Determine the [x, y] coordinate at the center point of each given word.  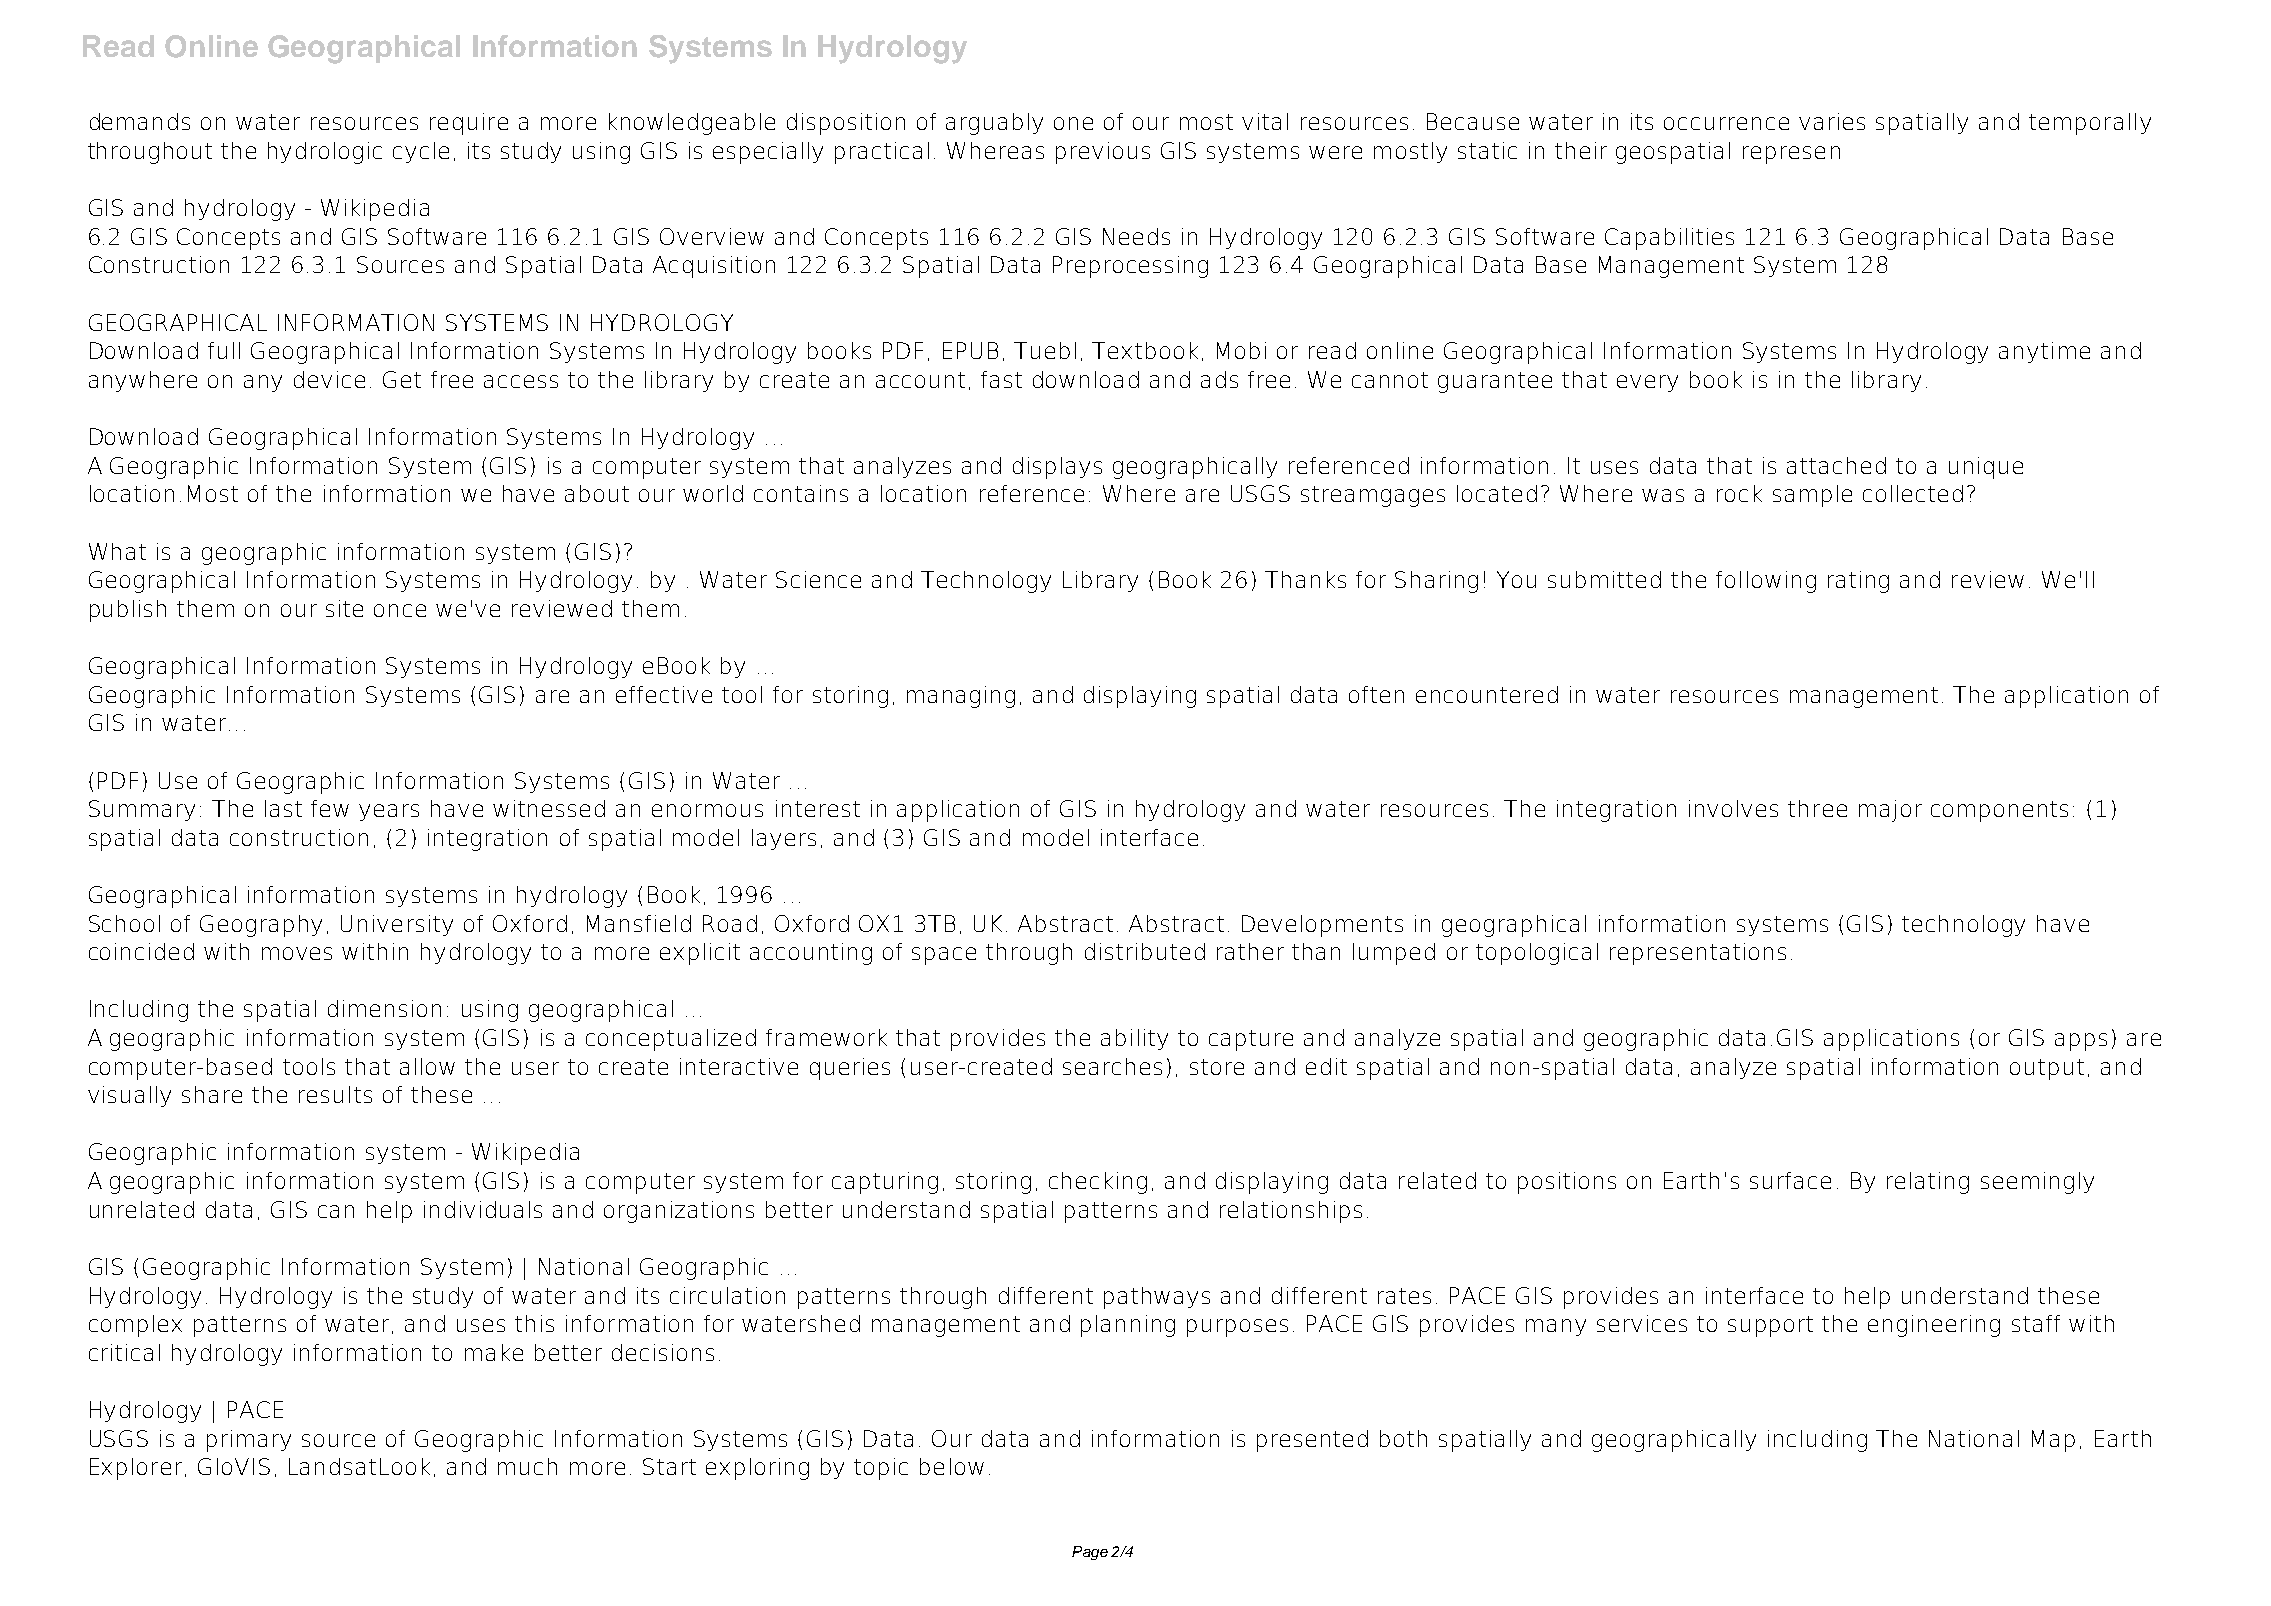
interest [818, 808]
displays [1057, 468]
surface [1790, 1180]
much [527, 1466]
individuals [483, 1209]
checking [1098, 1183]
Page [1090, 1553]
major [1890, 811]
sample [1812, 496]
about [597, 493]
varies [1832, 121]
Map [2053, 1441]
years [389, 812]
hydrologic [325, 153]
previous [1103, 153]
